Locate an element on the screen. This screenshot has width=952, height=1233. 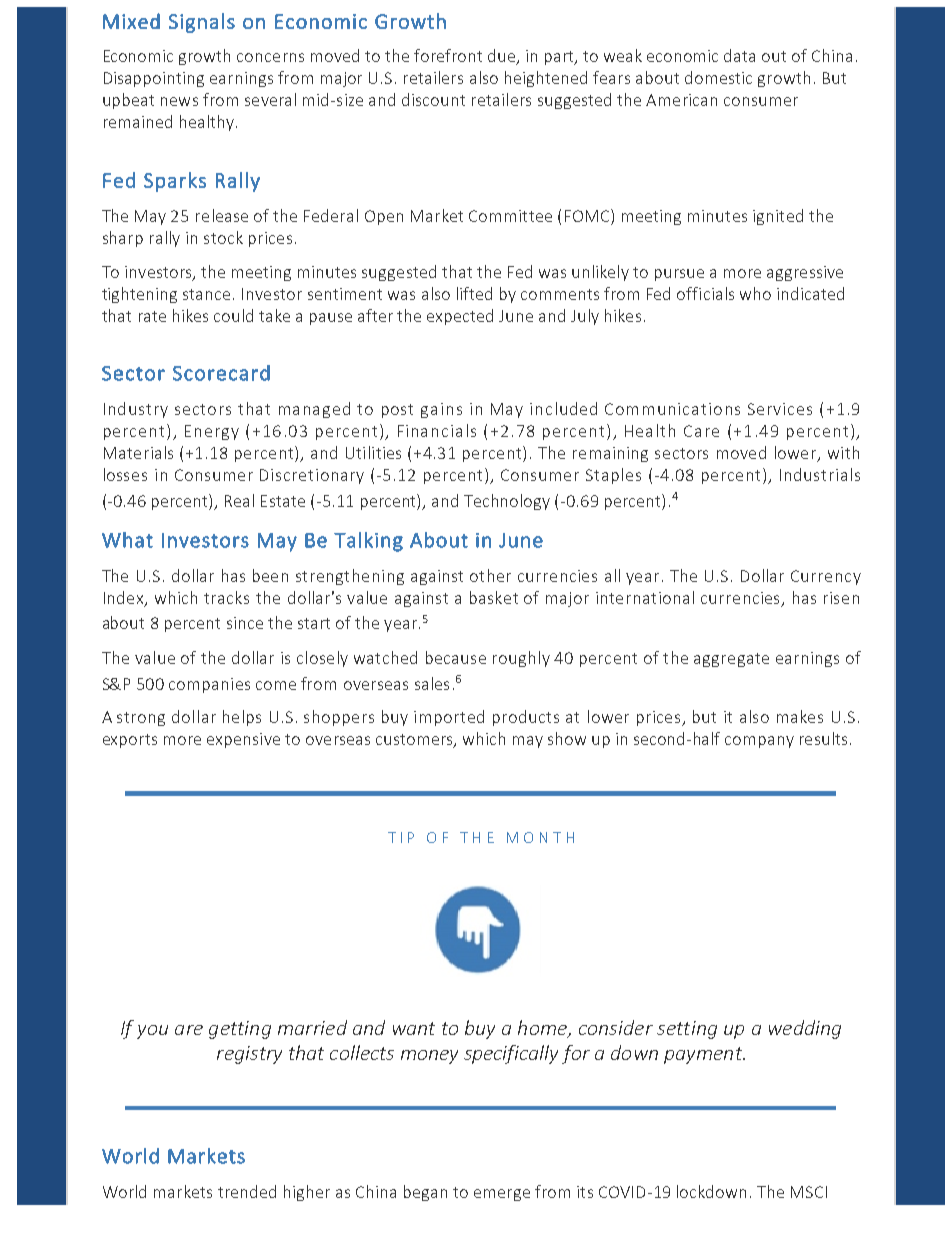
data is located at coordinates (739, 55).
